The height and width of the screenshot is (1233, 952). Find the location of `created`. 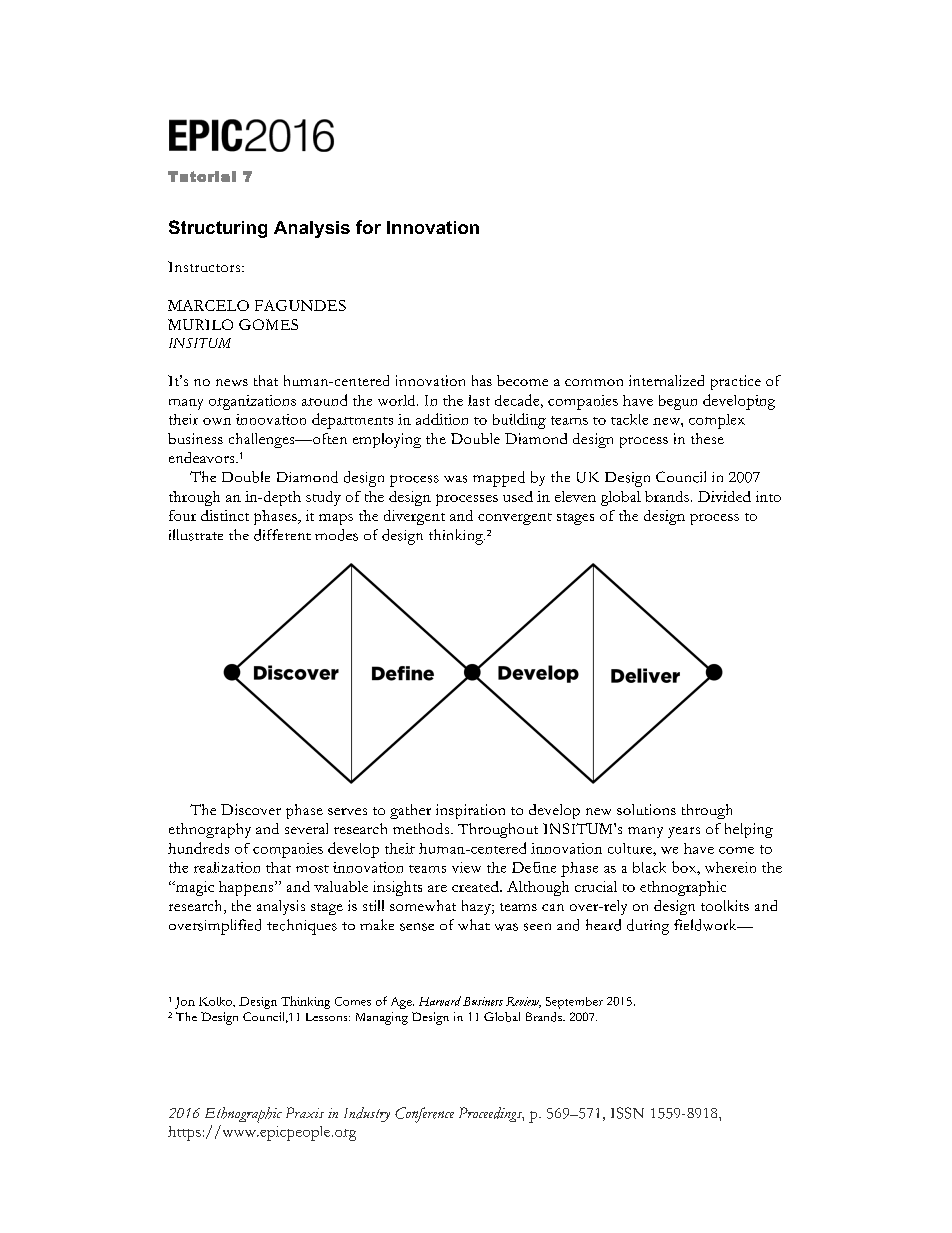

created is located at coordinates (476, 886).
